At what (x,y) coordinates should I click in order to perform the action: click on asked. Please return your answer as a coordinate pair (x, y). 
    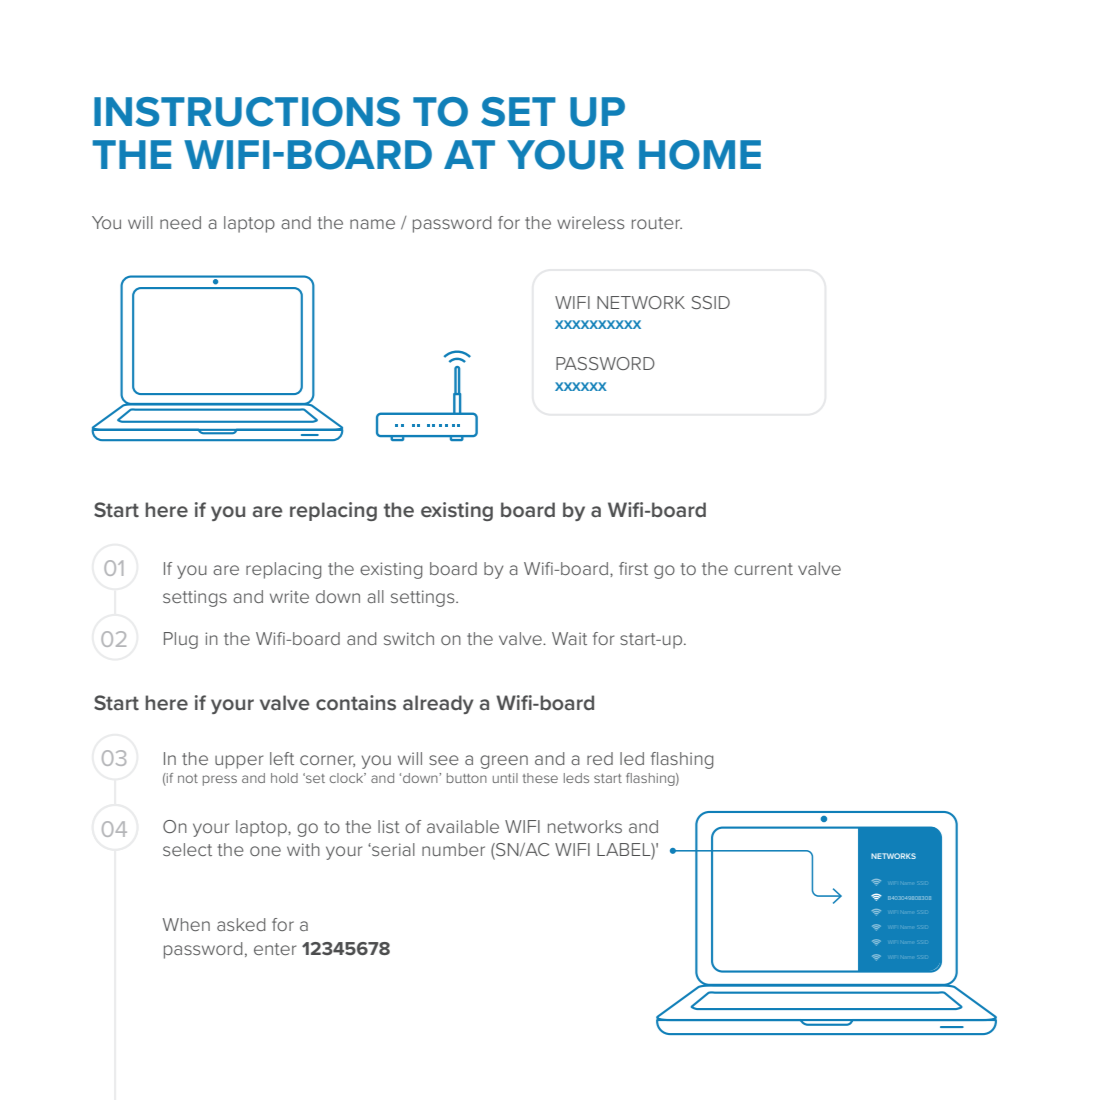
    Looking at the image, I should click on (241, 924).
